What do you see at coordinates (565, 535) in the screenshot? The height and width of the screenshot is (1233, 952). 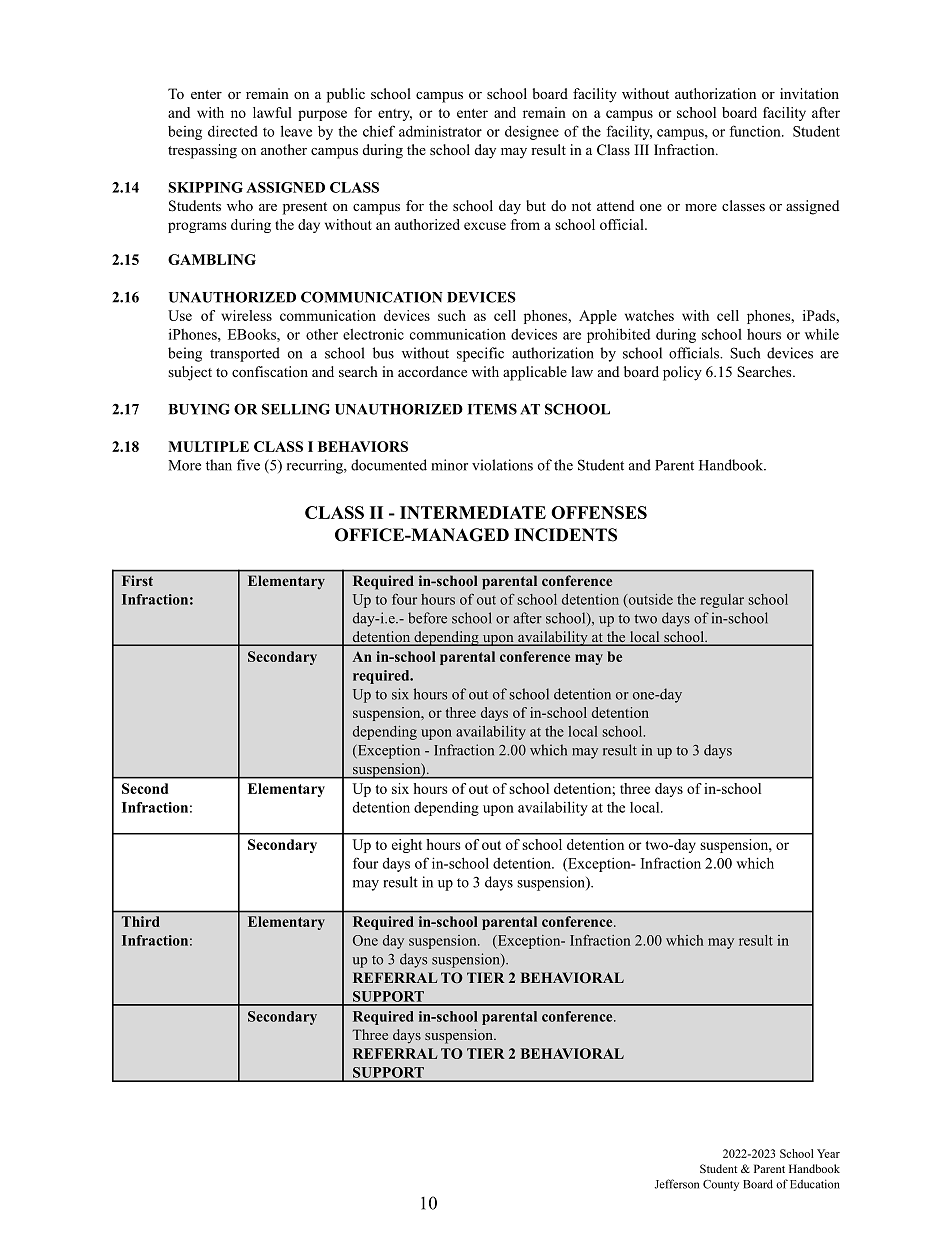 I see `INCIDENTS` at bounding box center [565, 535].
